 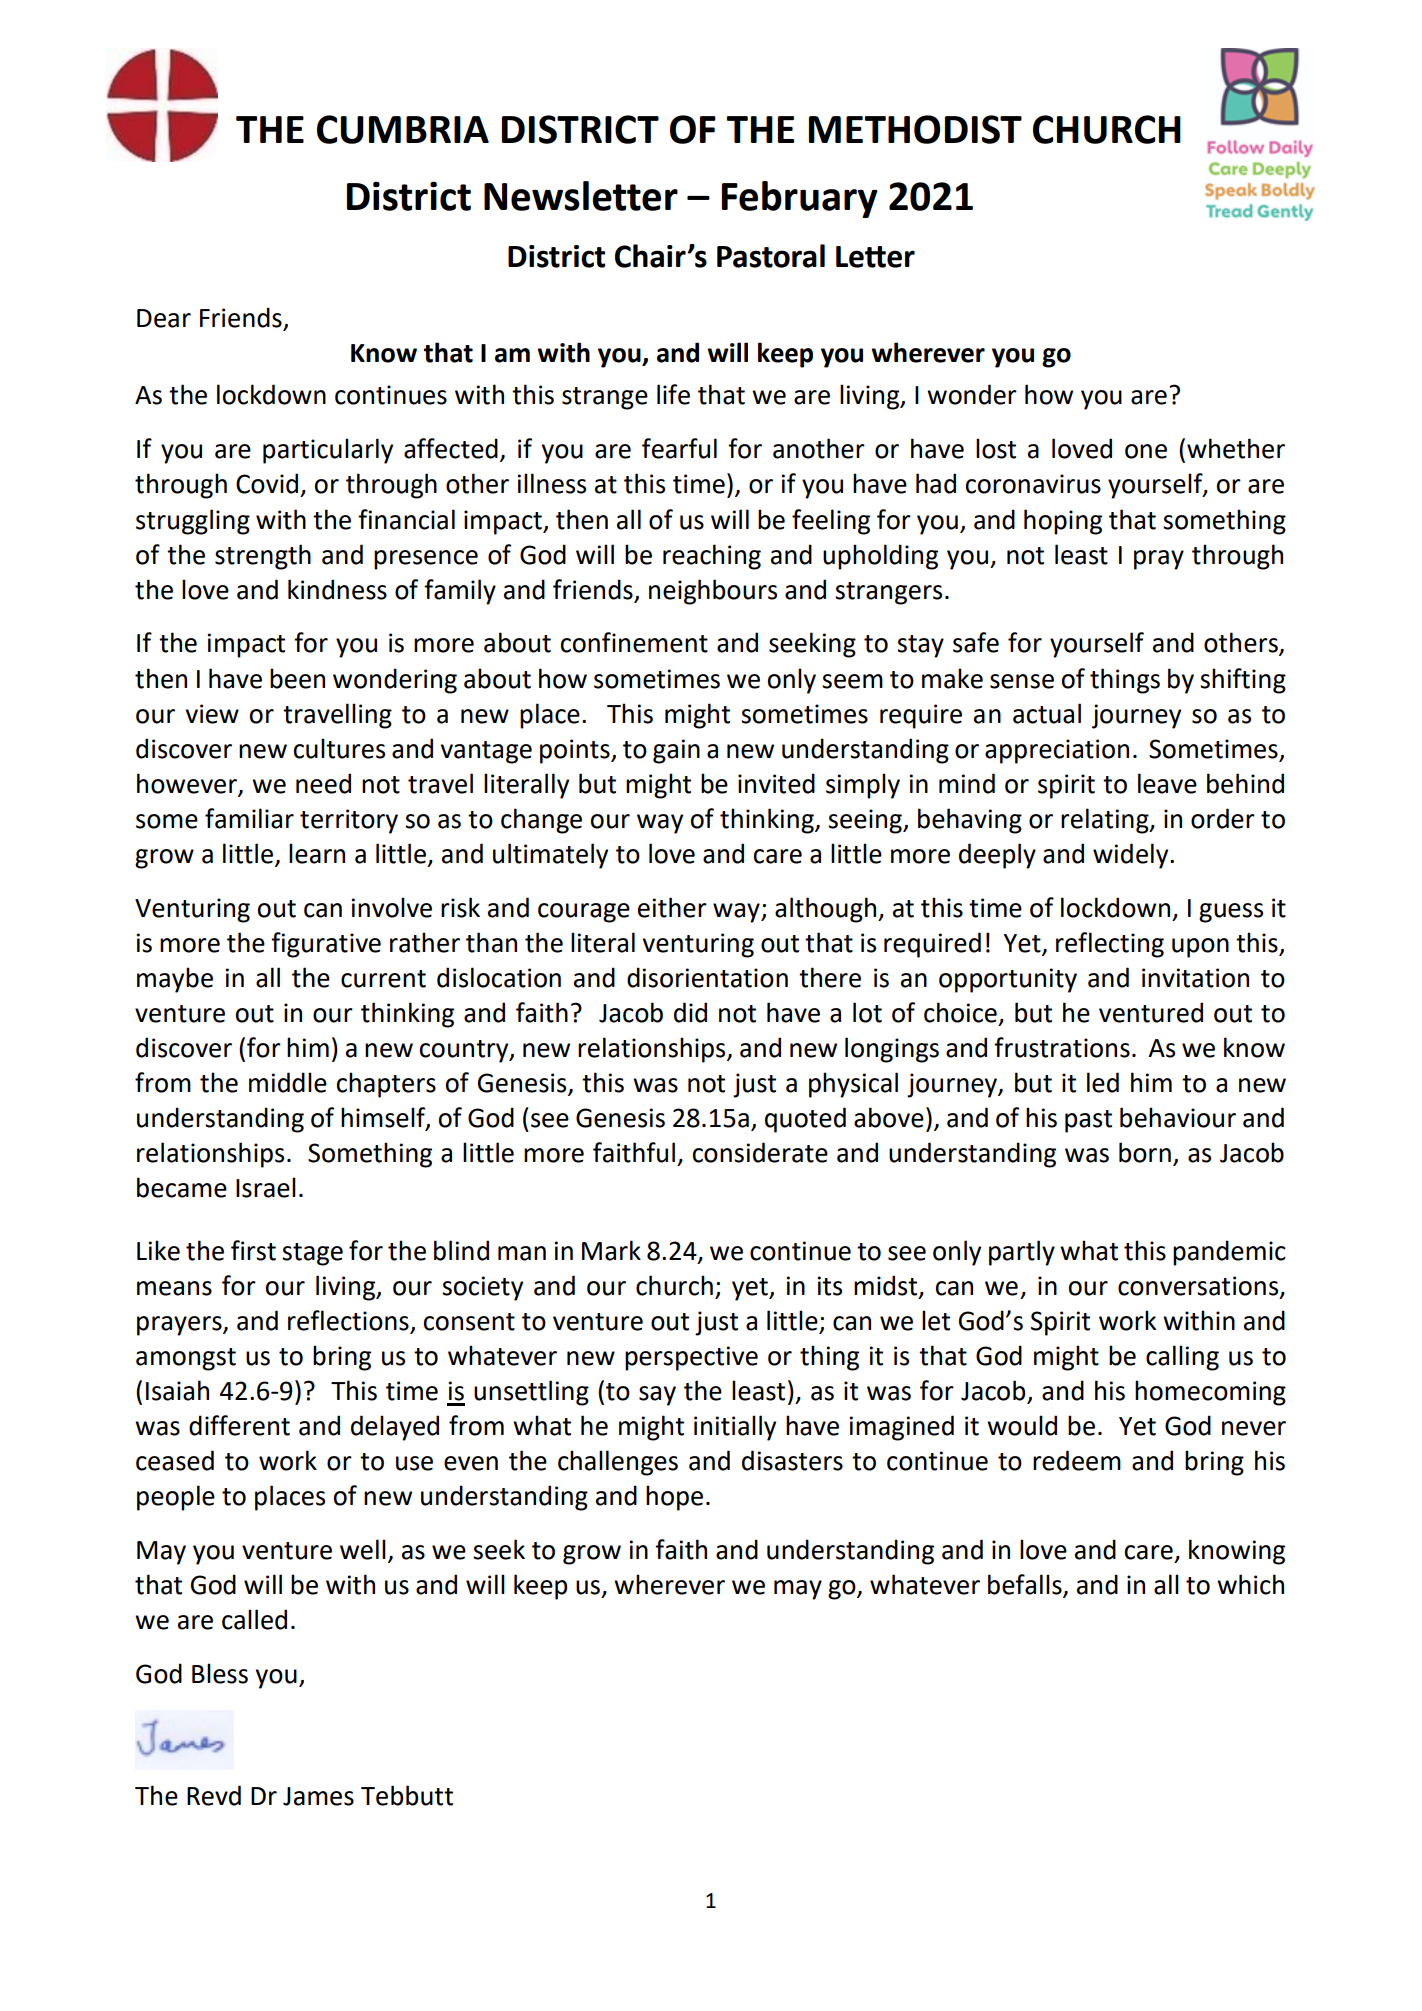 What do you see at coordinates (800, 199) in the page?
I see `February` at bounding box center [800, 199].
